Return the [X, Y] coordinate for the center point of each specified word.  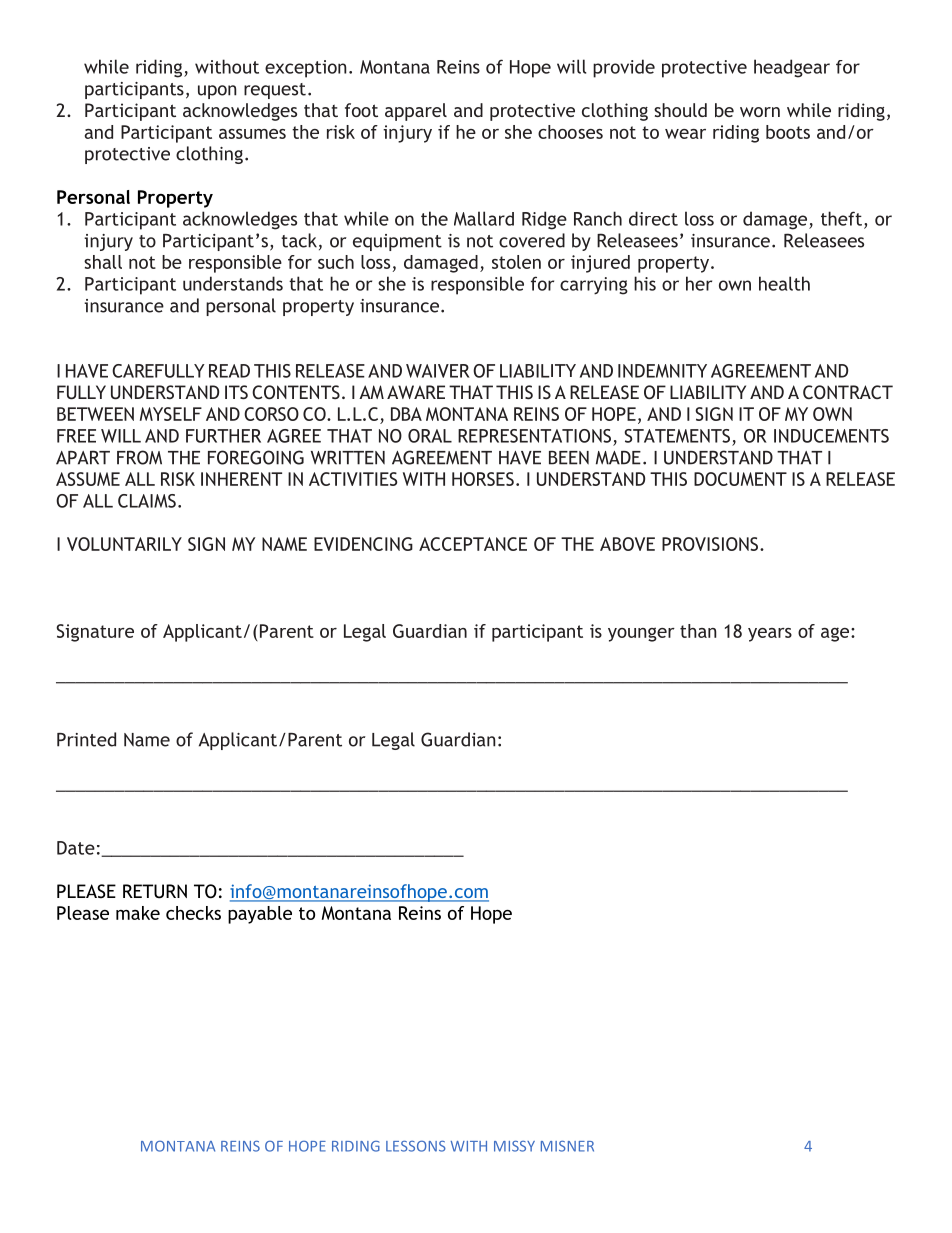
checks [193, 913]
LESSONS [416, 1146]
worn [760, 112]
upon [217, 92]
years [770, 635]
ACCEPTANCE [473, 544]
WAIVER [438, 371]
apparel [416, 112]
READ [229, 371]
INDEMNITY [662, 371]
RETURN [155, 891]
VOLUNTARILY [124, 544]
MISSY [514, 1146]
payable [260, 915]
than [698, 631]
